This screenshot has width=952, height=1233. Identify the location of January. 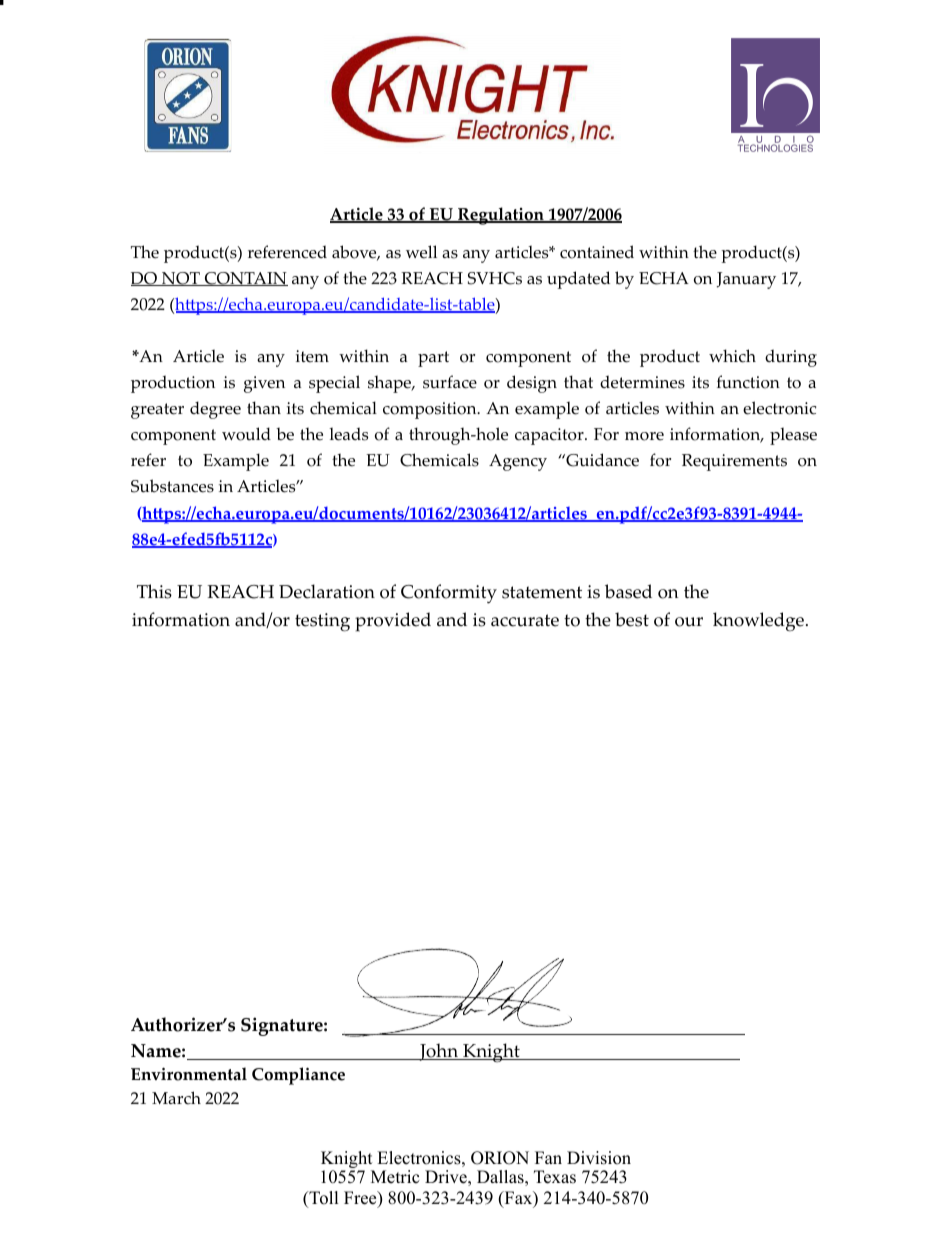
(746, 280).
